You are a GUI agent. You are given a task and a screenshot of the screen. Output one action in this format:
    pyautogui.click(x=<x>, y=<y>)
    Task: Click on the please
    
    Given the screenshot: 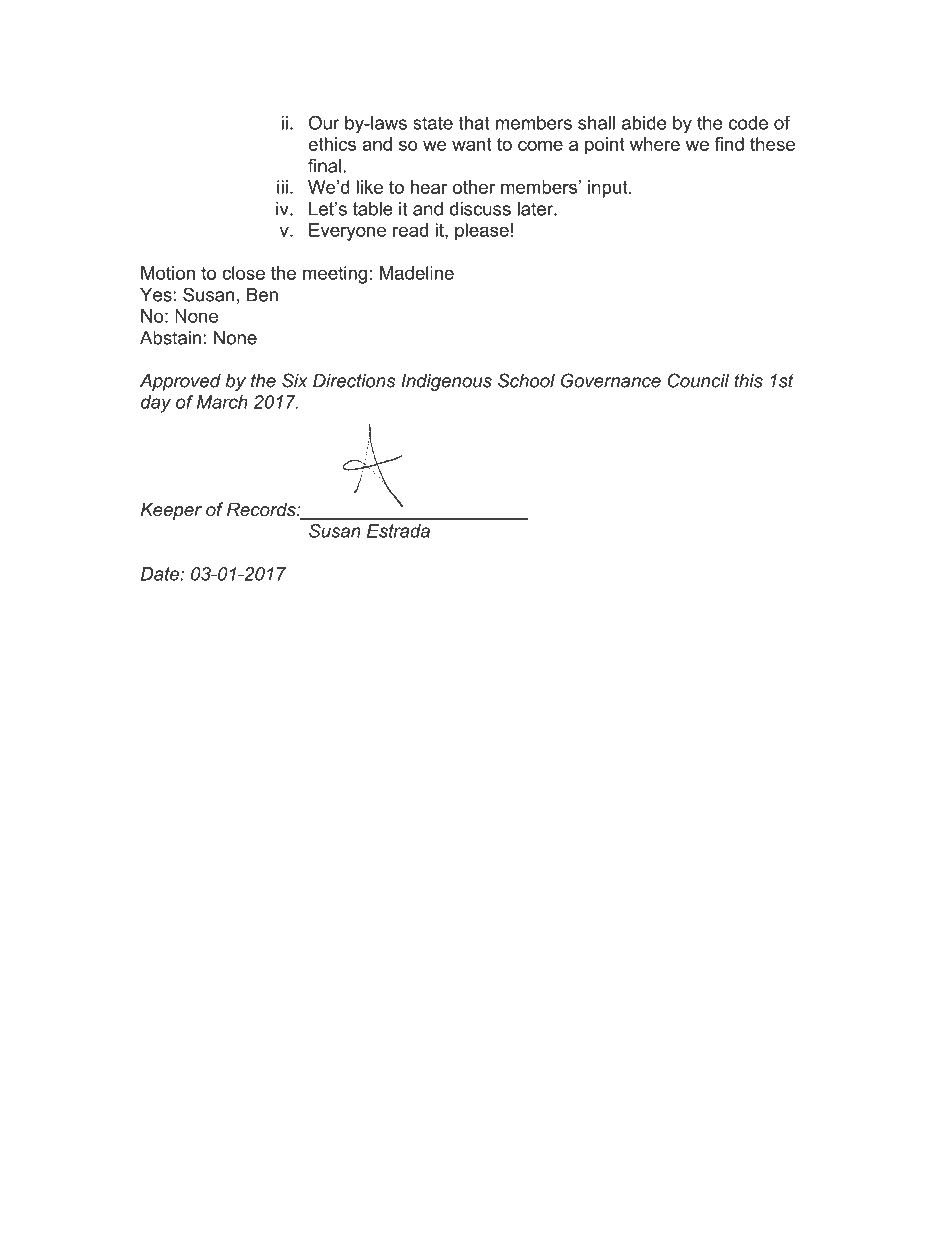 What is the action you would take?
    pyautogui.click(x=482, y=232)
